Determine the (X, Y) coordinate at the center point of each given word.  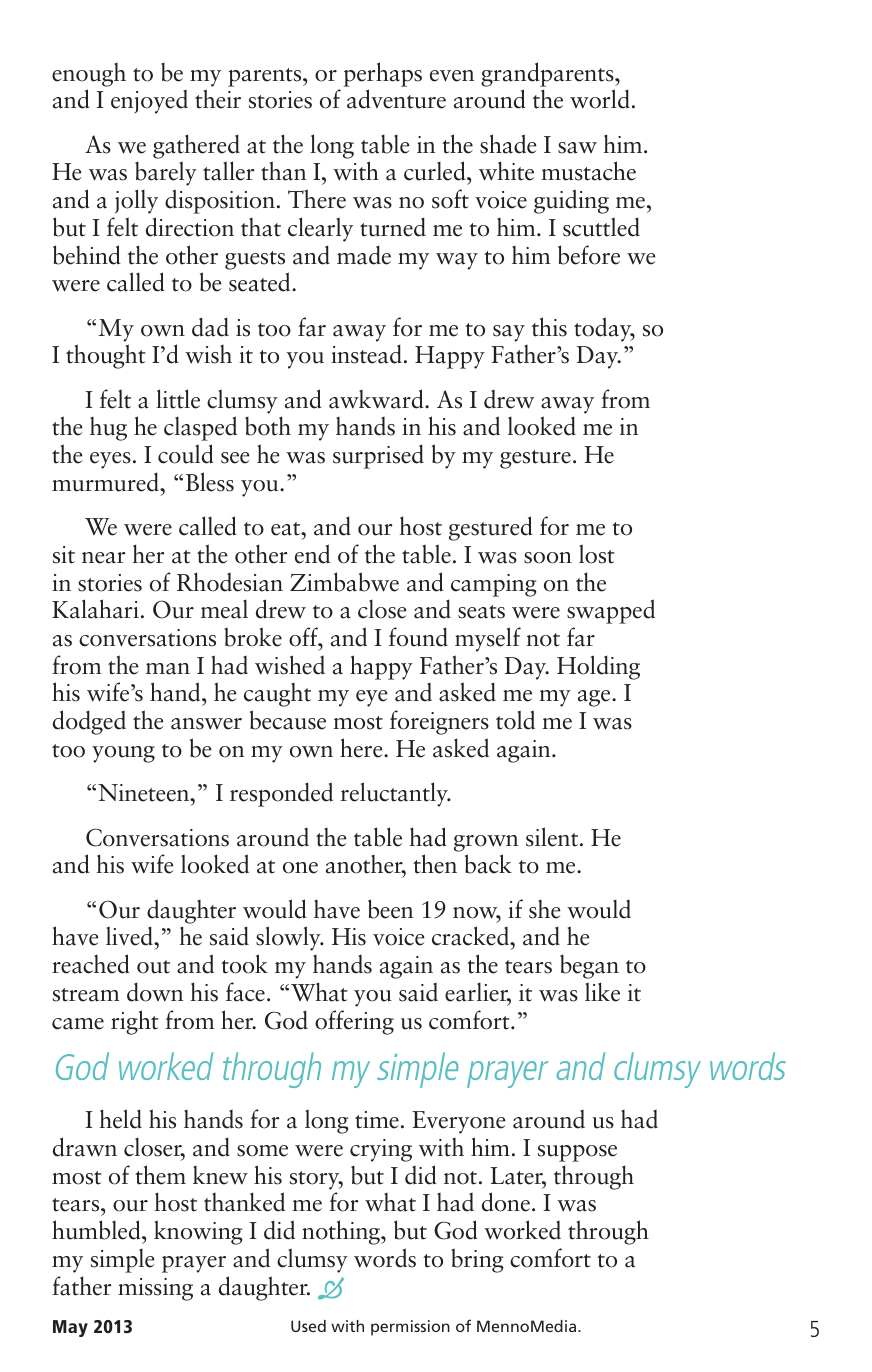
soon (548, 558)
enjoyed (149, 102)
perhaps (382, 74)
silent (553, 837)
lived (130, 936)
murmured (106, 482)
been (390, 909)
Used (308, 1326)
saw (577, 148)
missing (155, 1289)
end (312, 554)
